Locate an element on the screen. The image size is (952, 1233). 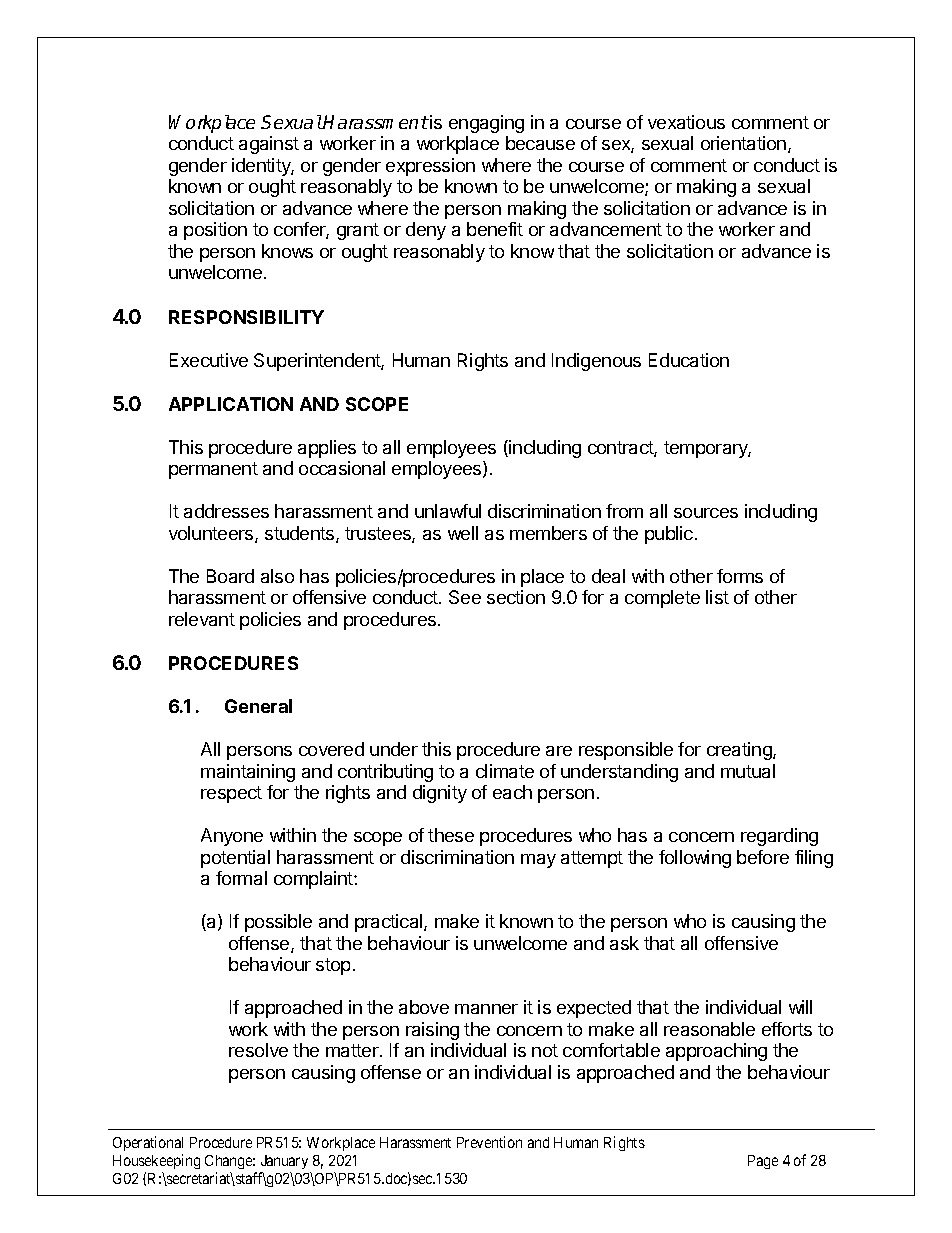
Prevention is located at coordinates (489, 1142).
